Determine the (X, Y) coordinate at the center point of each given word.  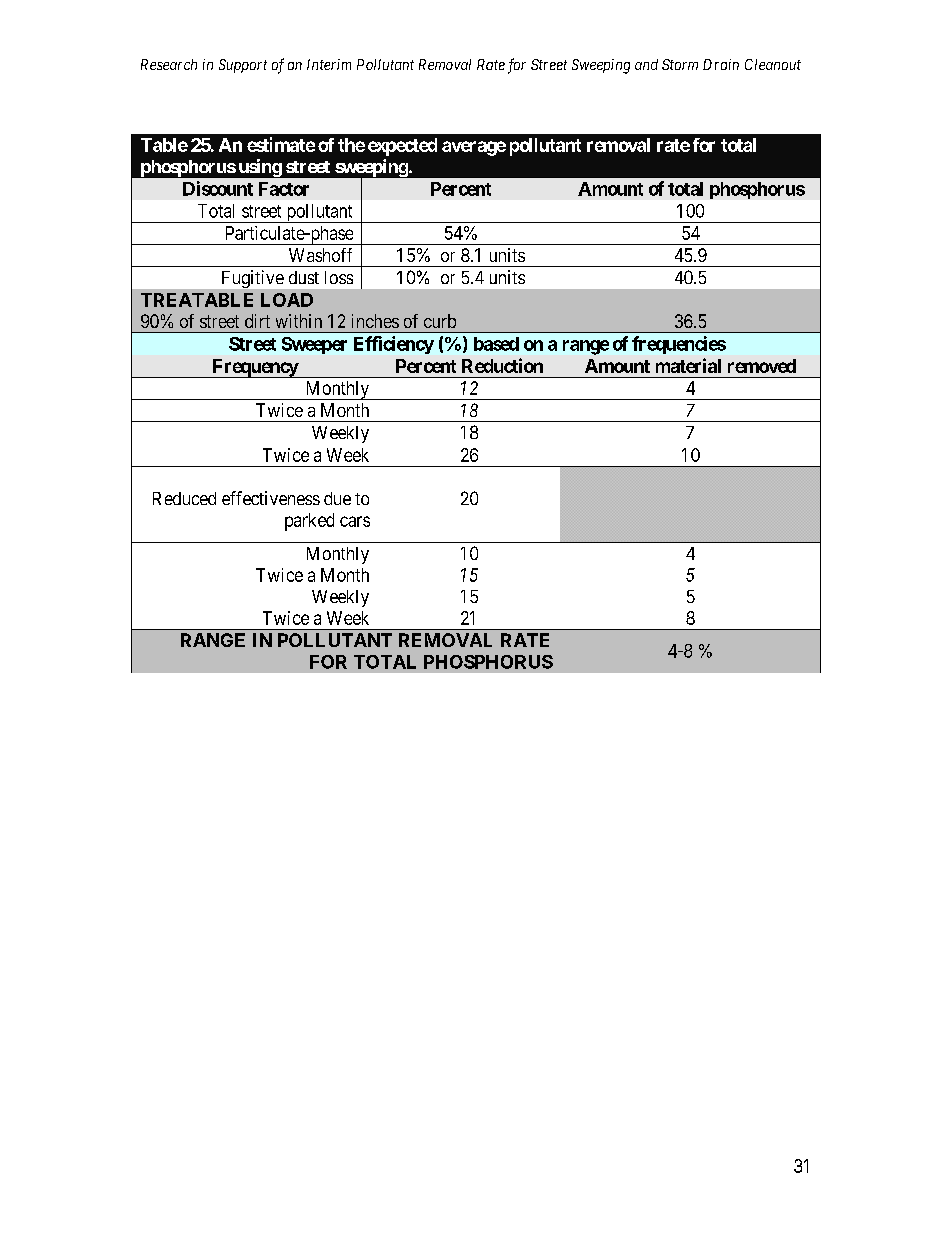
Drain (721, 64)
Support (243, 66)
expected (402, 147)
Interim (329, 64)
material (688, 365)
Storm (680, 64)
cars (355, 521)
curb (440, 321)
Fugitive (253, 279)
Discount (218, 188)
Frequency (254, 368)
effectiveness (271, 498)
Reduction (502, 365)
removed (762, 366)
